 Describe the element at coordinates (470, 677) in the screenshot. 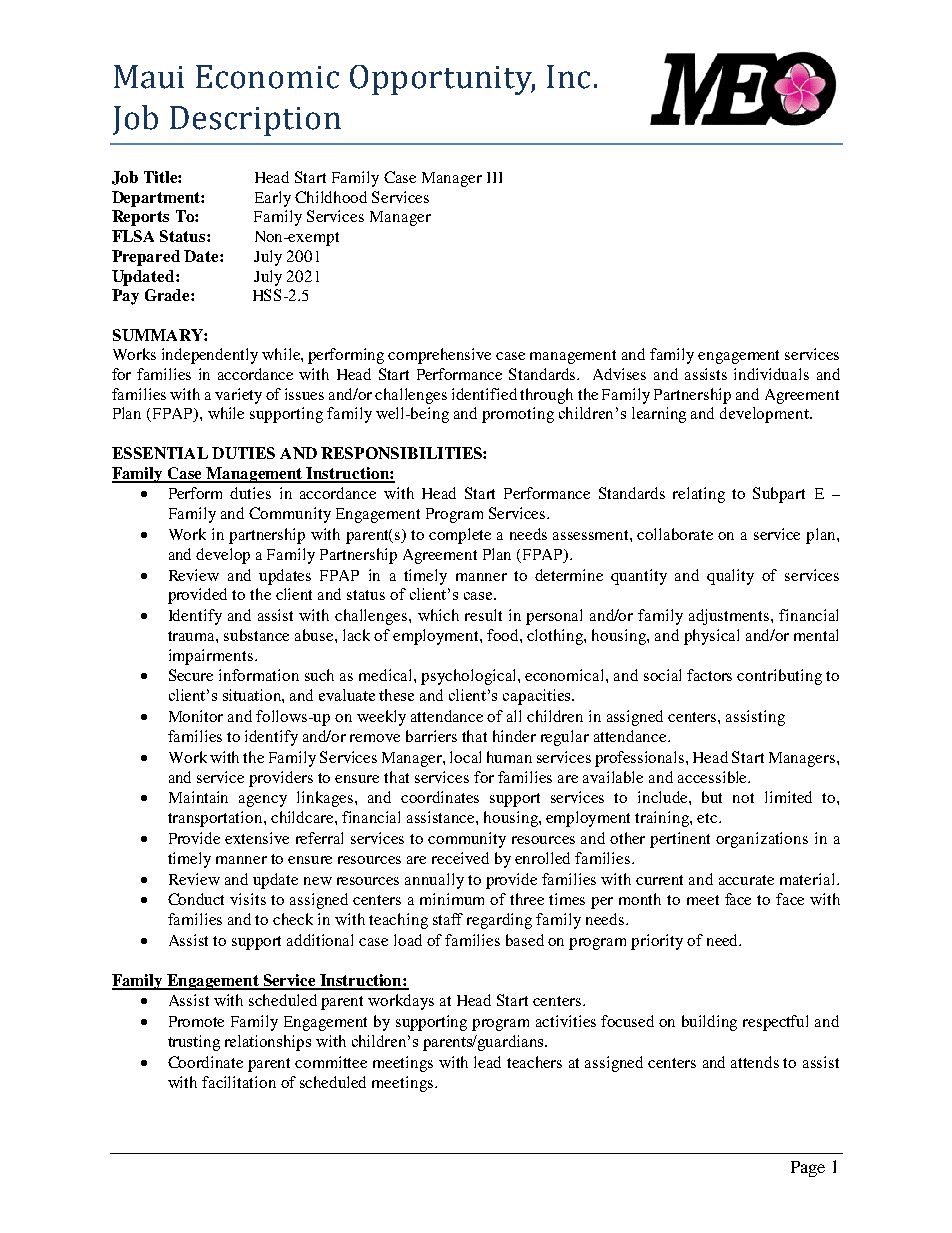

I see `psychological` at that location.
